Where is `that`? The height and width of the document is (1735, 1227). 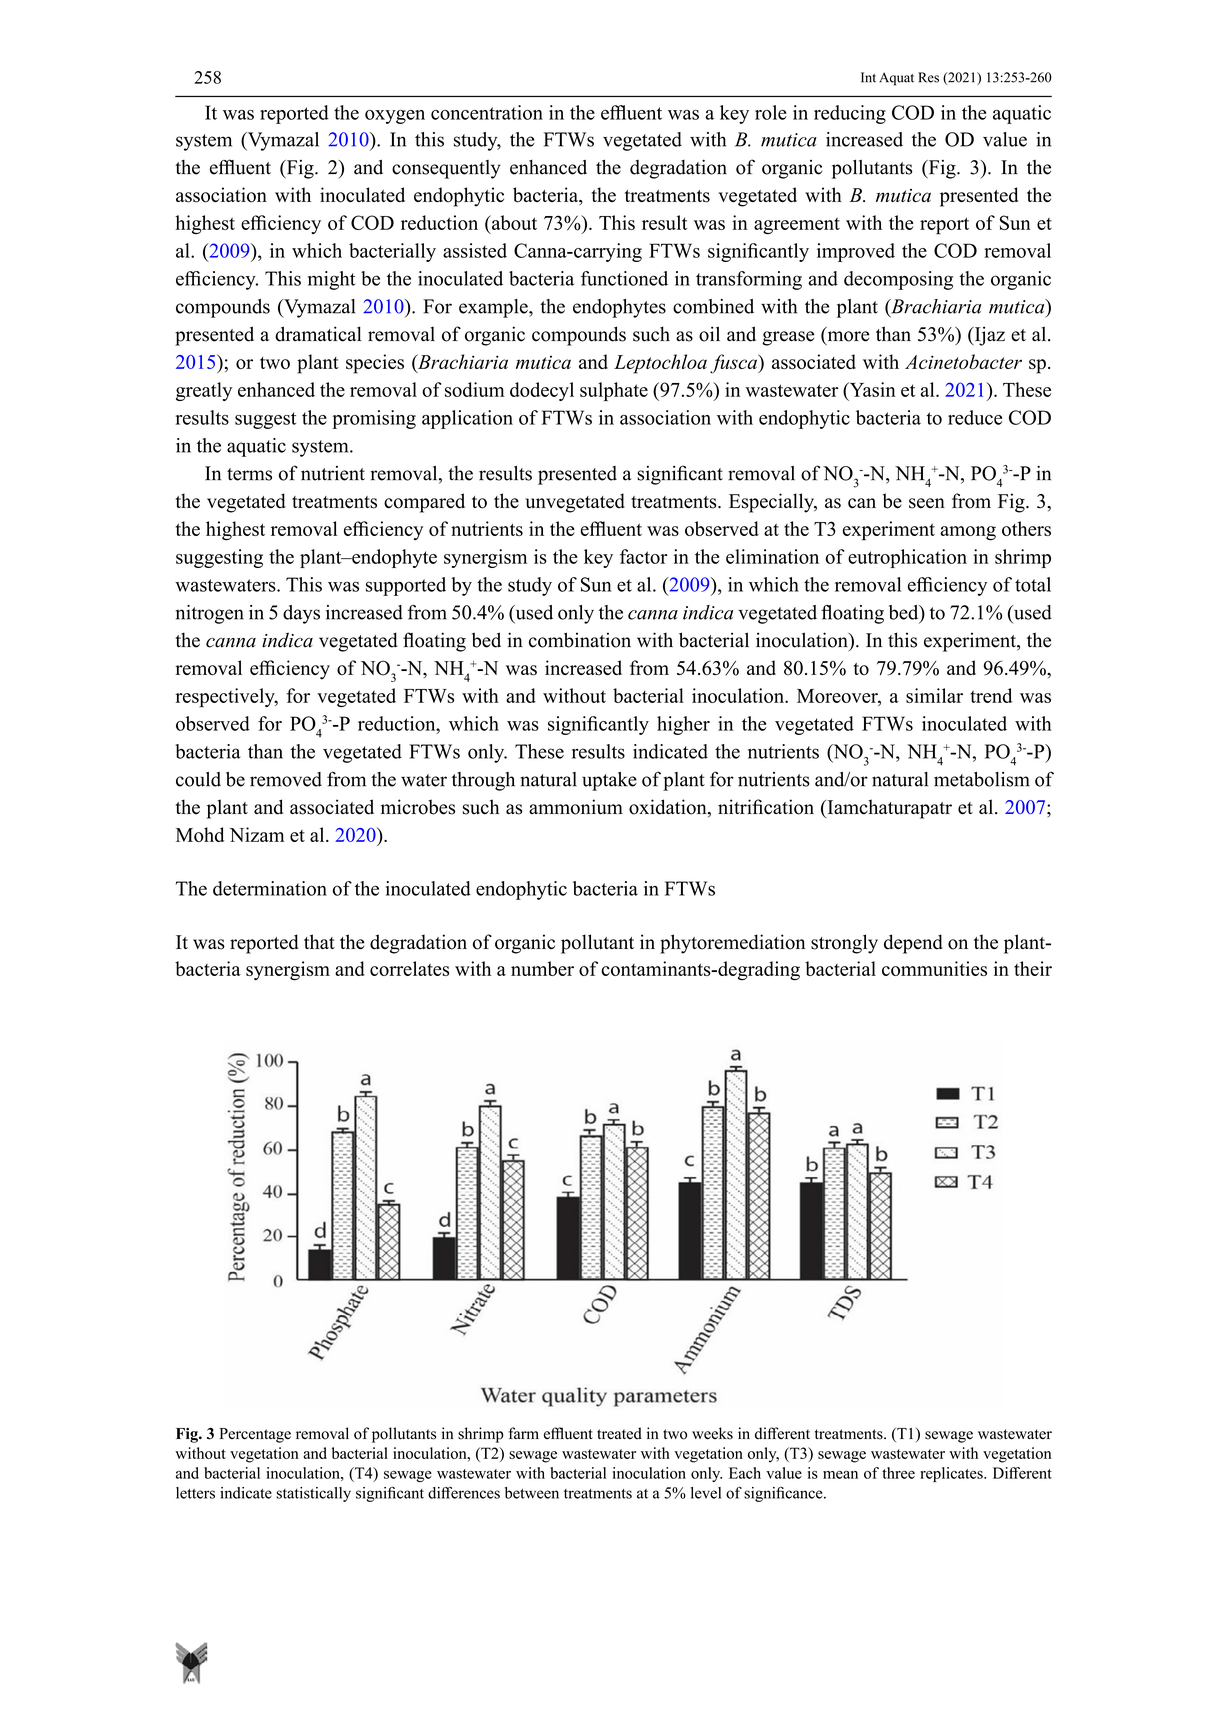
that is located at coordinates (319, 941).
